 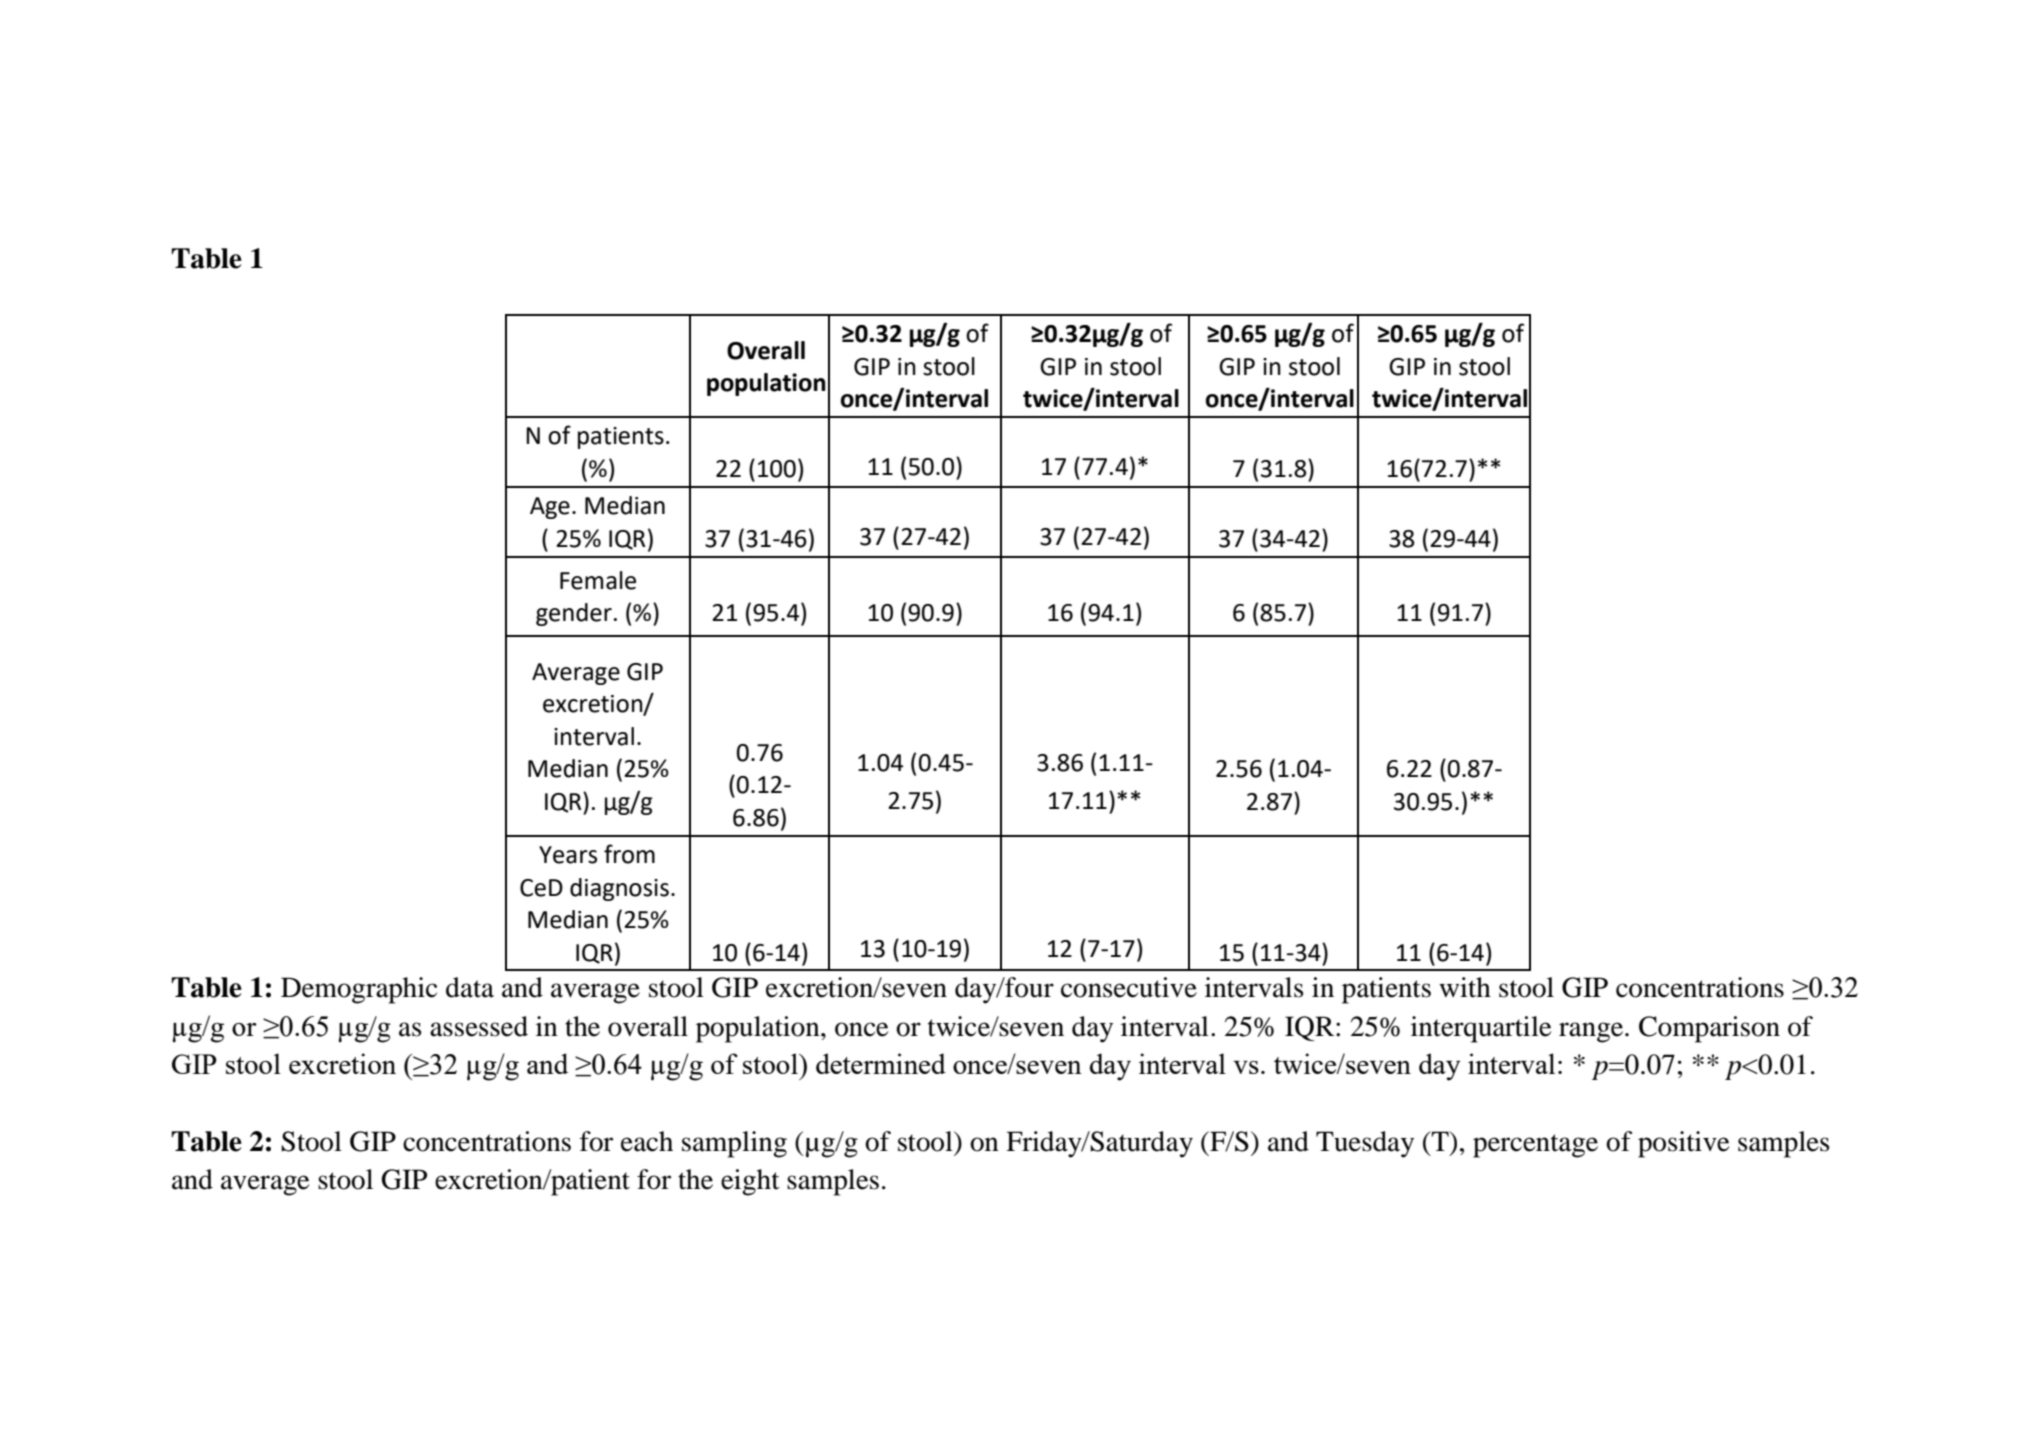 I want to click on gender, so click(x=574, y=614).
